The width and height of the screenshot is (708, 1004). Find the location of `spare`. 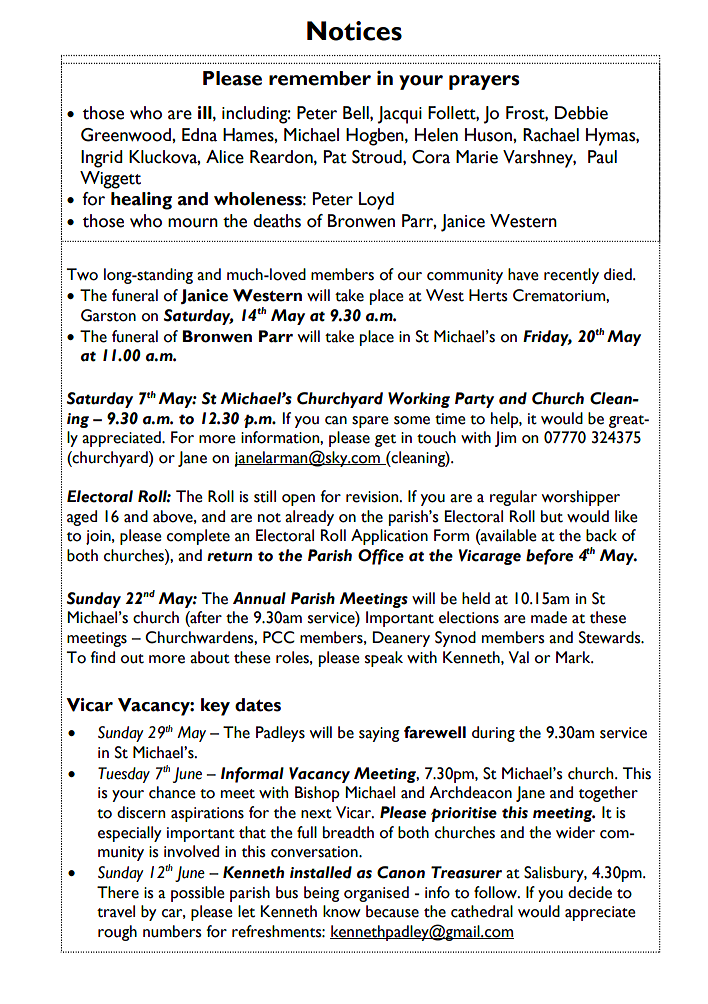

spare is located at coordinates (370, 422).
